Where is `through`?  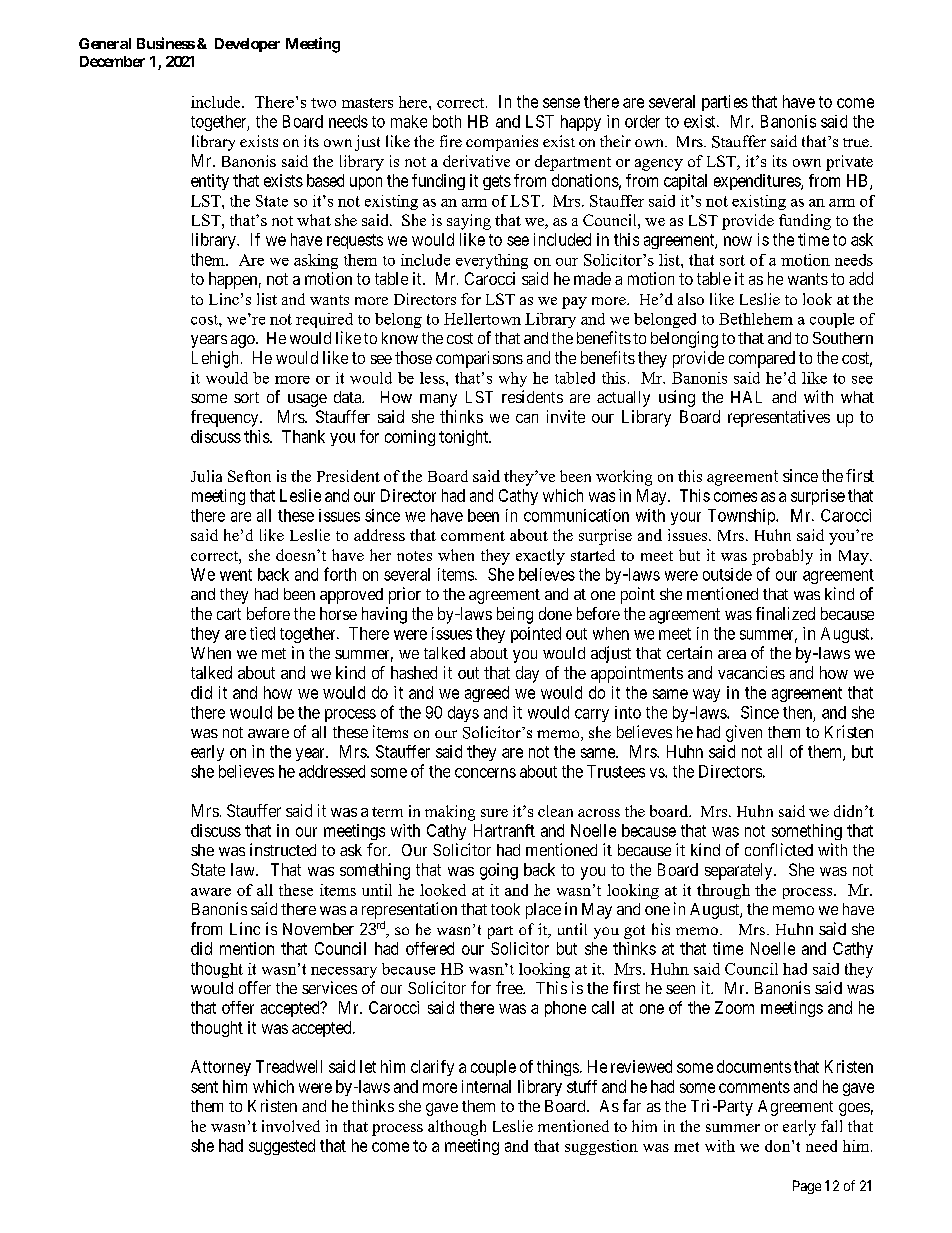
through is located at coordinates (723, 891).
